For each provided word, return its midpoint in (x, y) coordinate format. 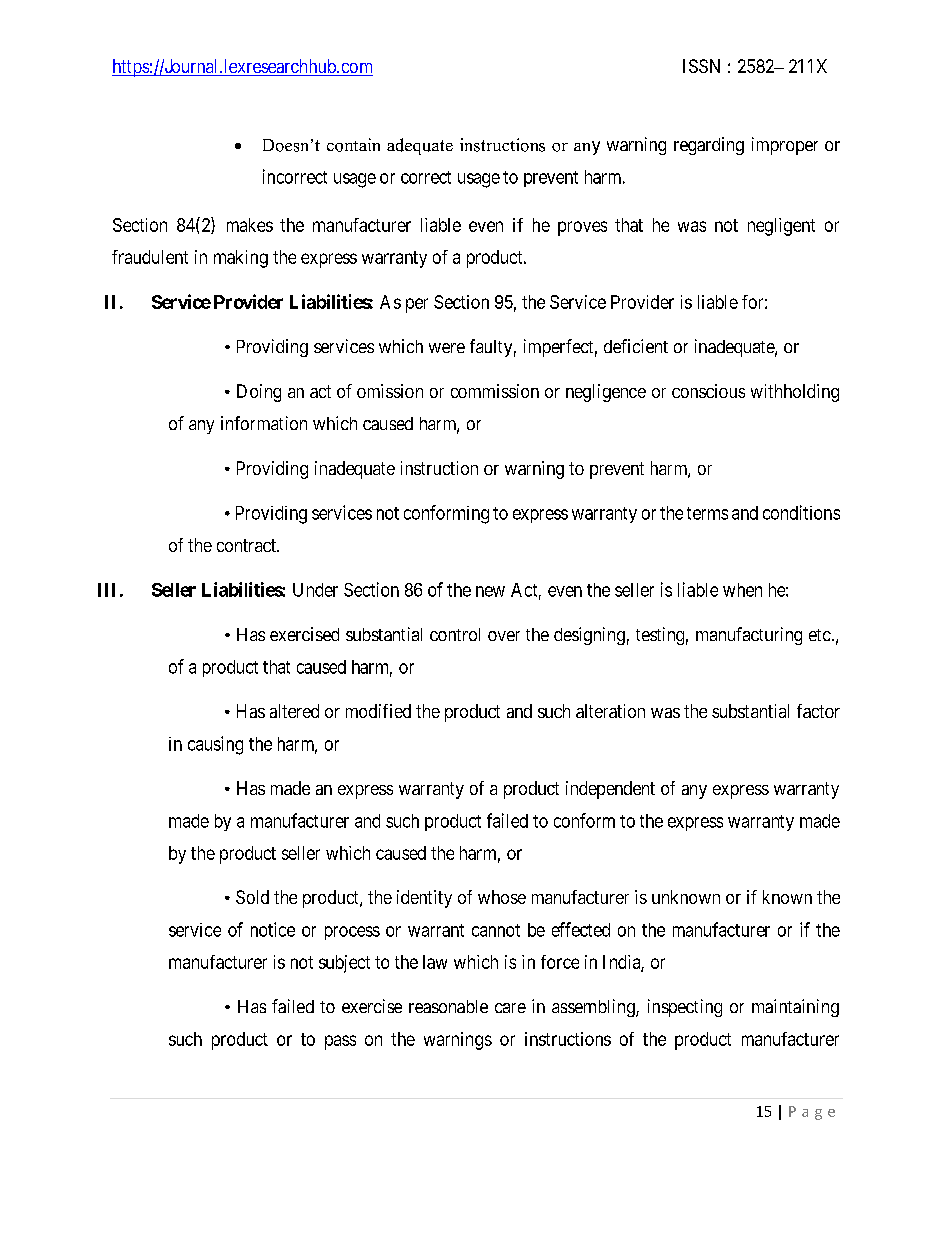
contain (353, 145)
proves (582, 228)
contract (247, 545)
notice (273, 929)
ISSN (701, 66)
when (742, 590)
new (490, 591)
